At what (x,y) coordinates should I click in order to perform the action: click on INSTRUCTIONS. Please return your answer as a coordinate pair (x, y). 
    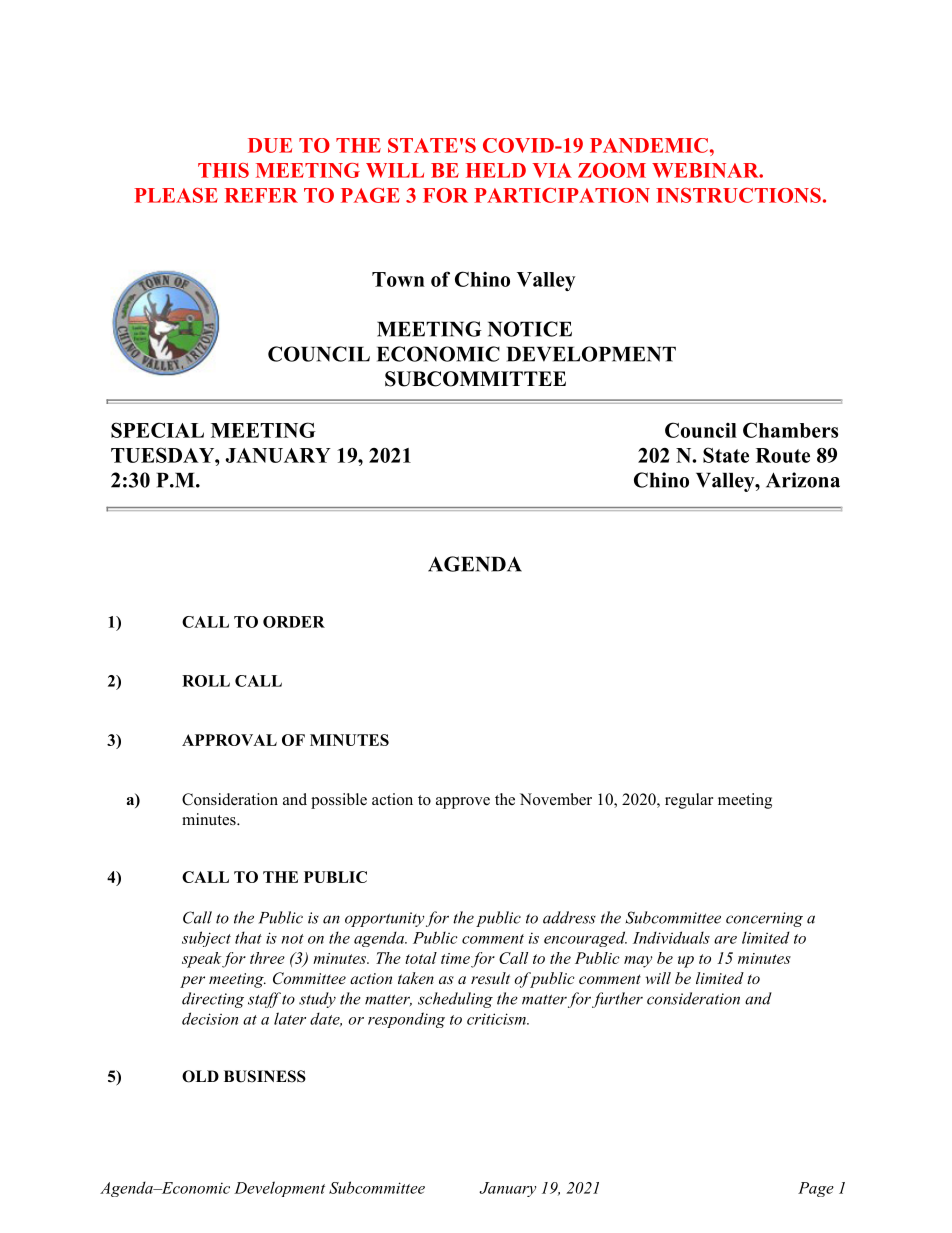
    Looking at the image, I should click on (738, 195).
